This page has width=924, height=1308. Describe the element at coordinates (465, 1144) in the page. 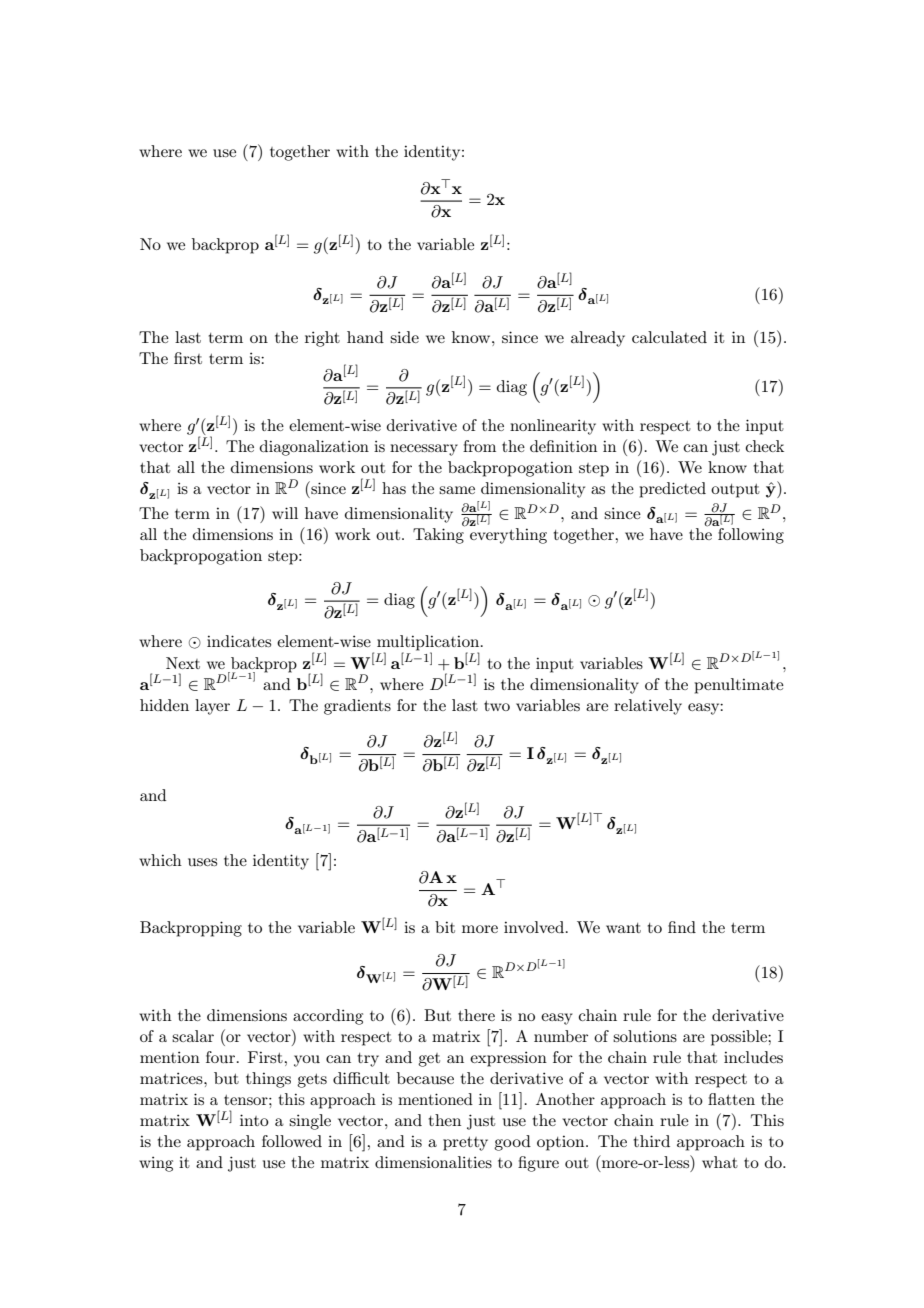

I see `pretty` at that location.
